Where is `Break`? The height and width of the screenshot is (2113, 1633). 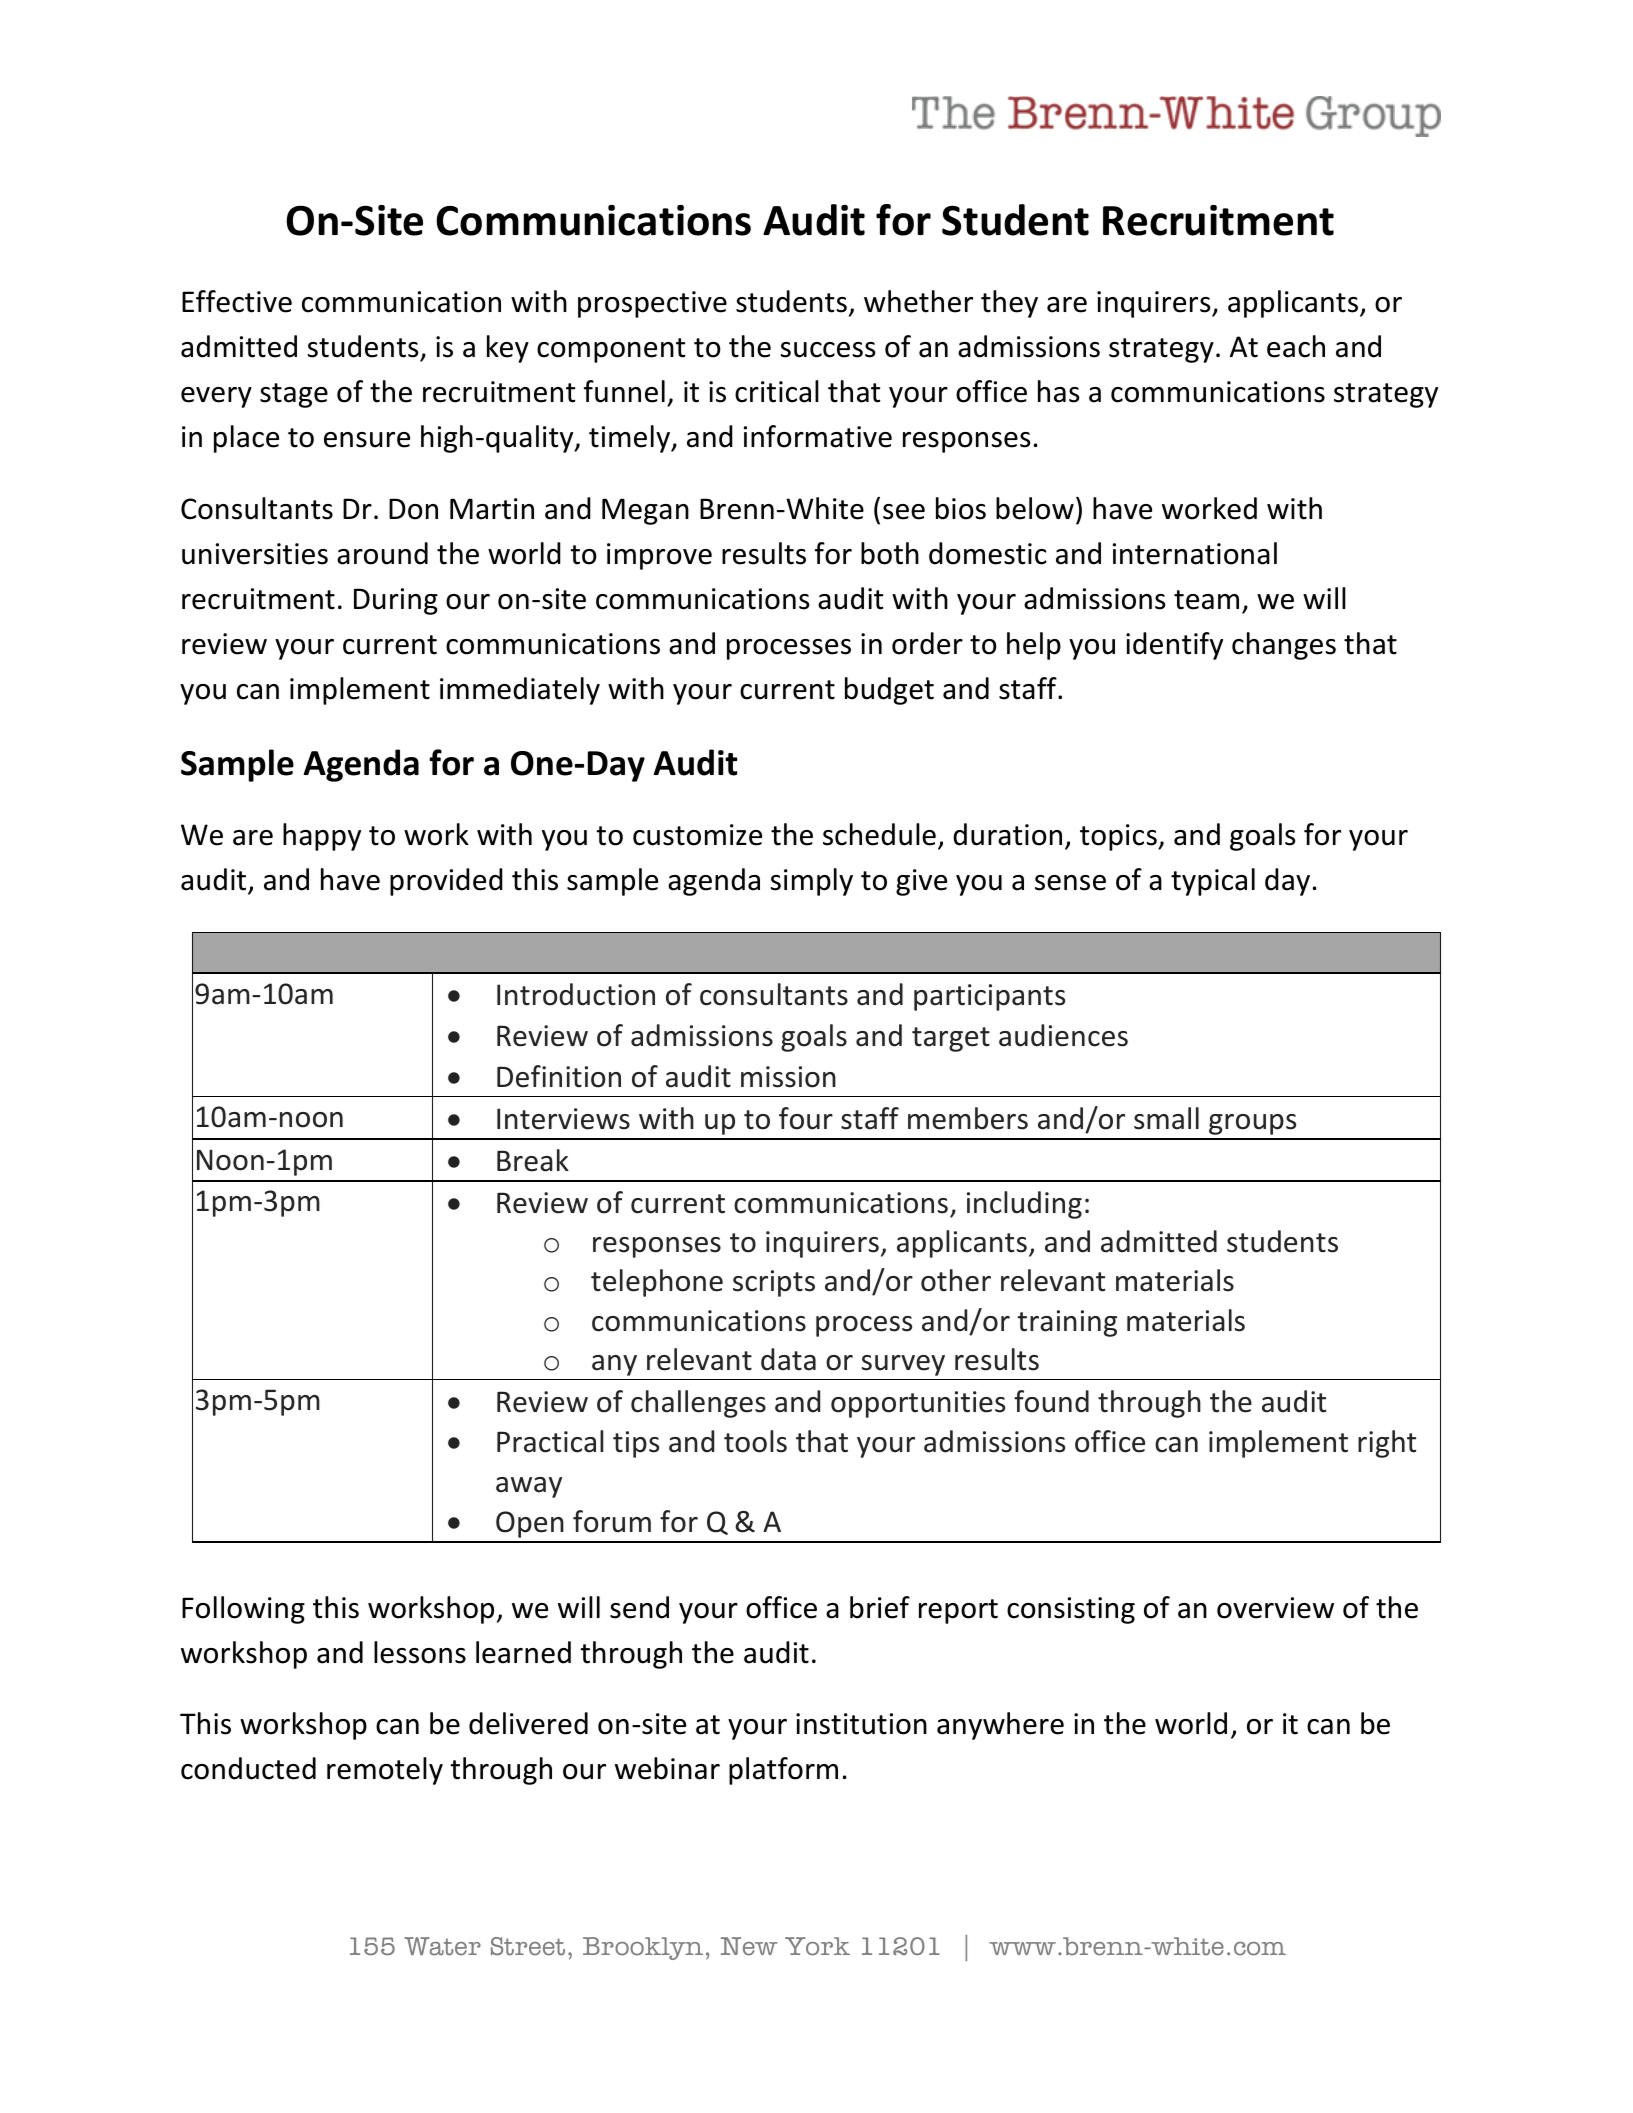 Break is located at coordinates (533, 1160).
